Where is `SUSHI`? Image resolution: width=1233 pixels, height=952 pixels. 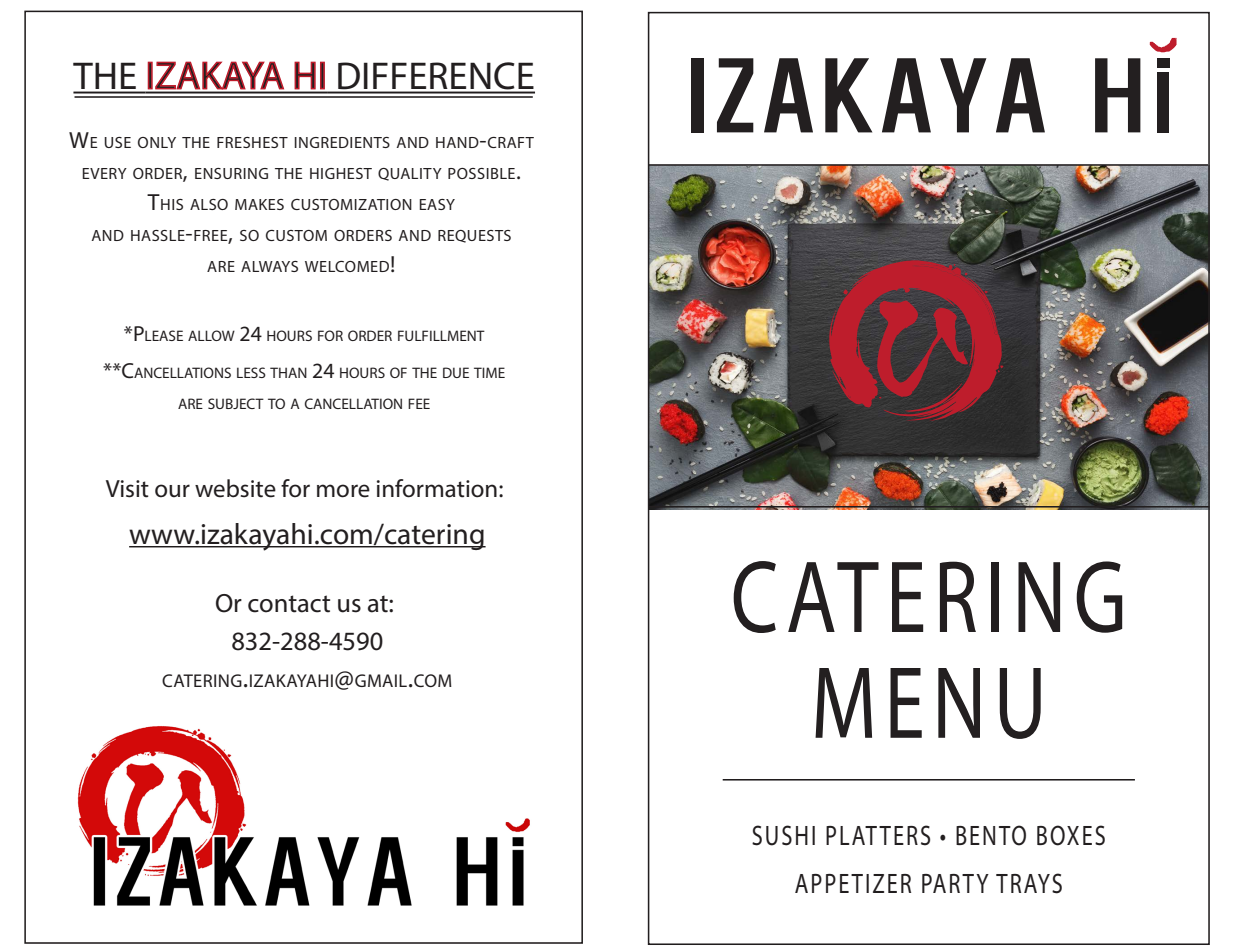 SUSHI is located at coordinates (783, 835).
